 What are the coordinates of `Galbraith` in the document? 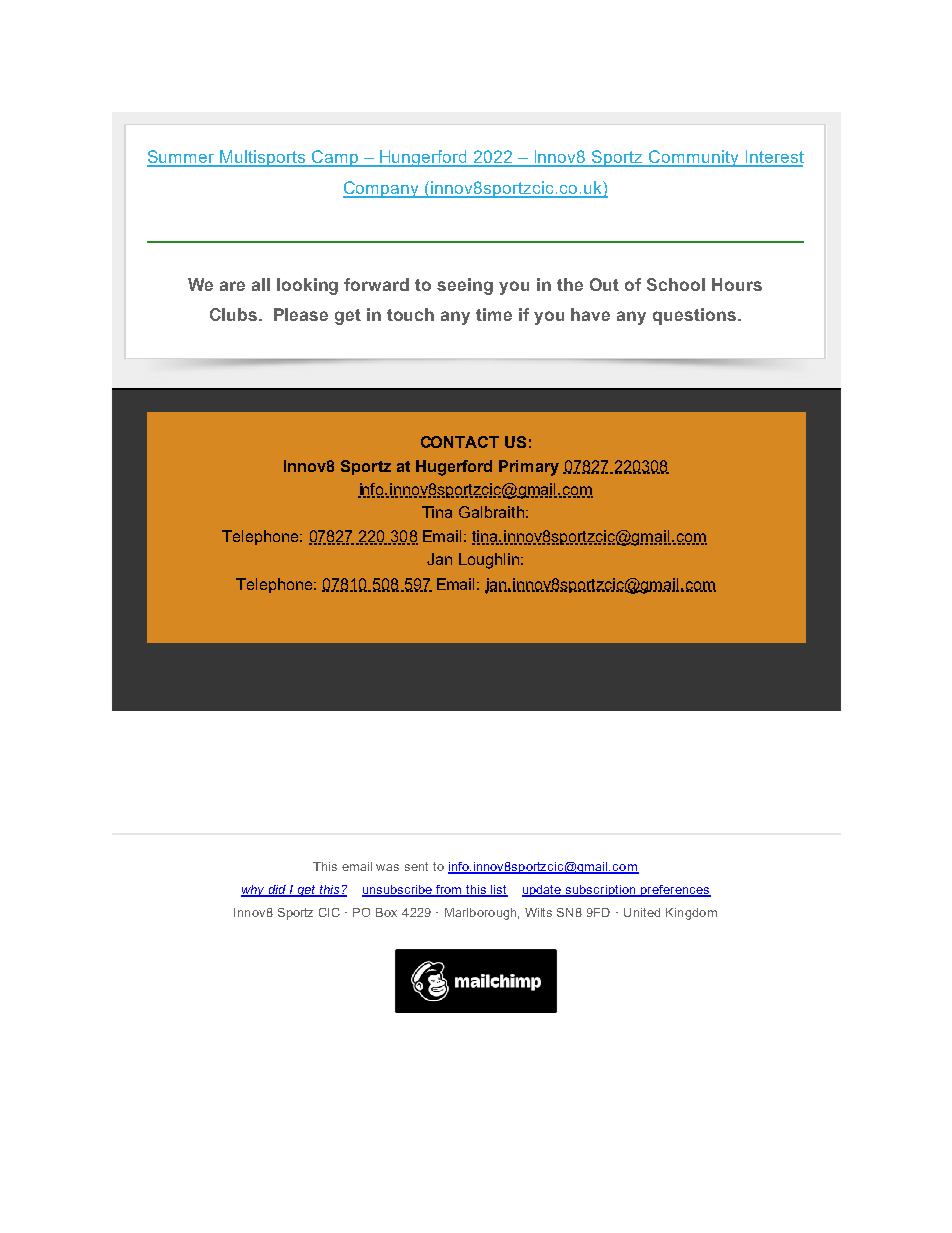 It's located at (491, 512).
